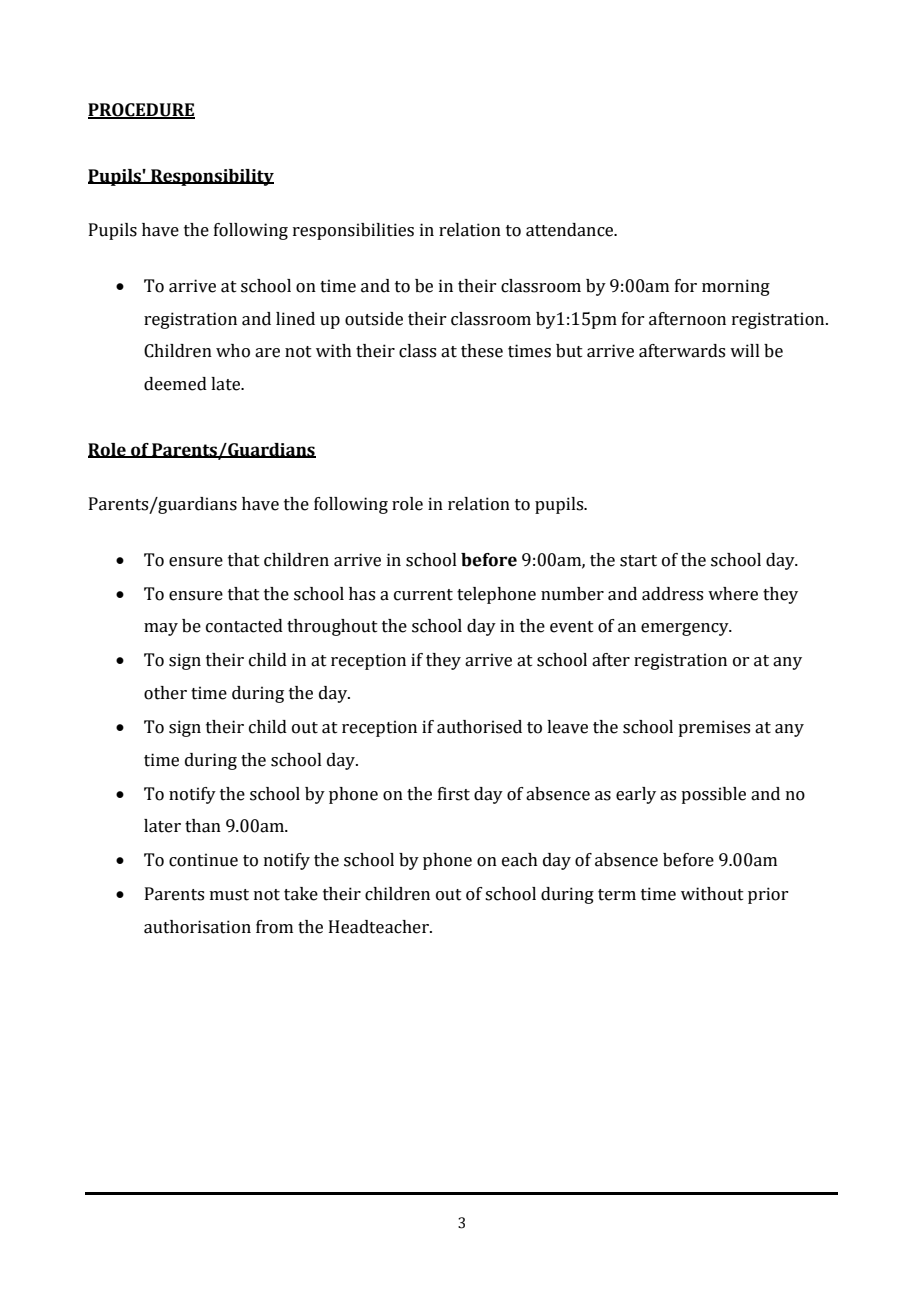 This screenshot has width=924, height=1308. What do you see at coordinates (301, 894) in the screenshot?
I see `take` at bounding box center [301, 894].
